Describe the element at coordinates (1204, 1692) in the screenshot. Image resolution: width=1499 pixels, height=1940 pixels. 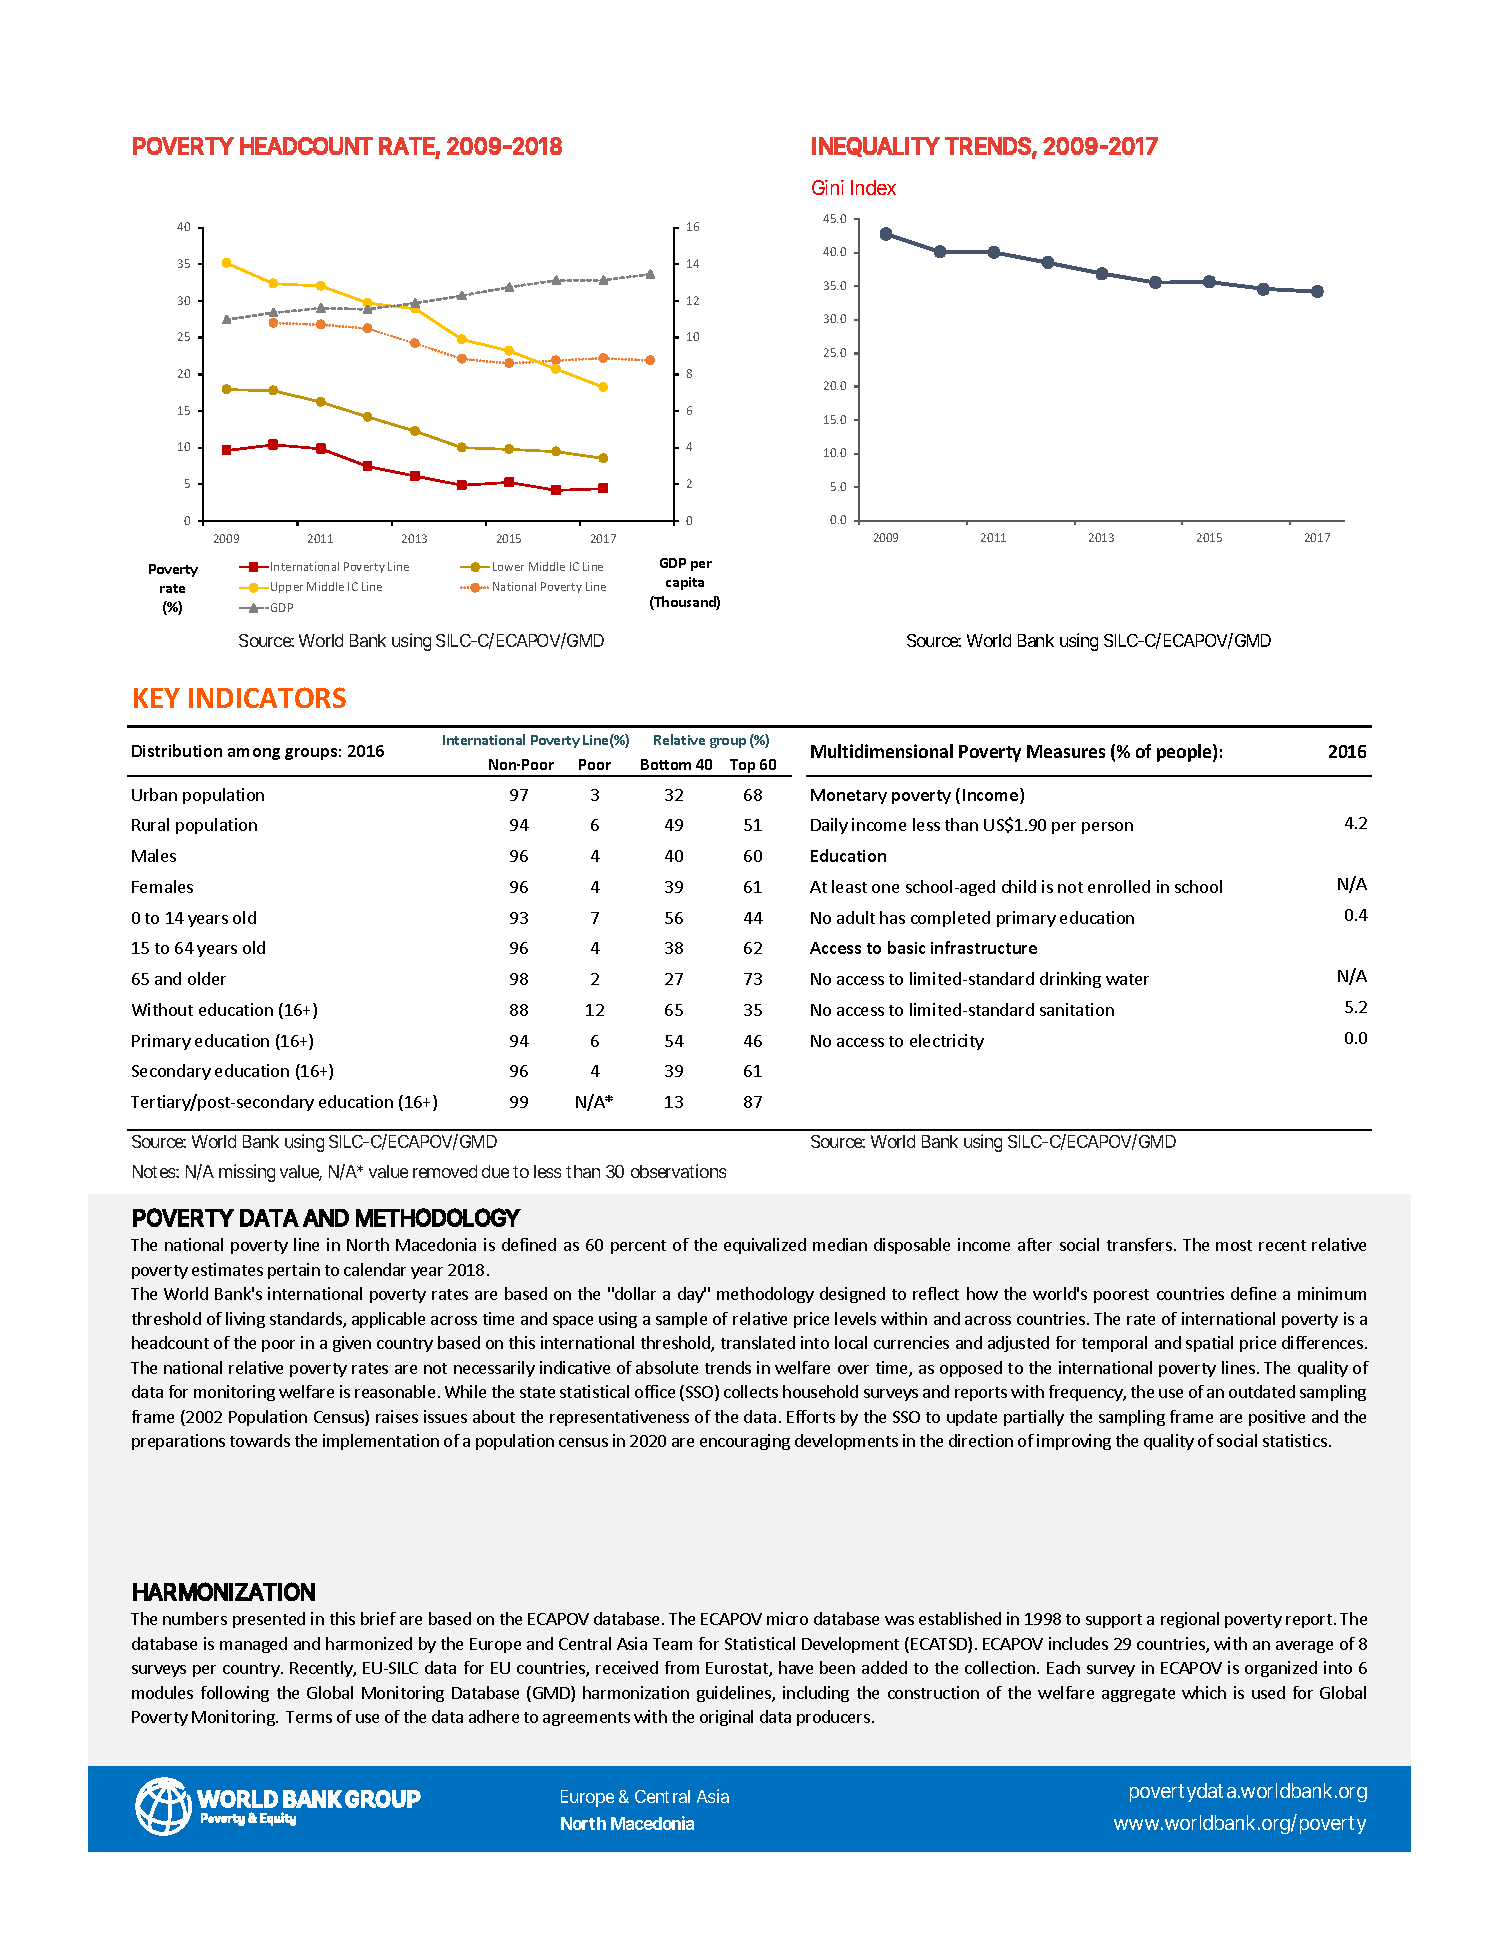
I see `which` at that location.
